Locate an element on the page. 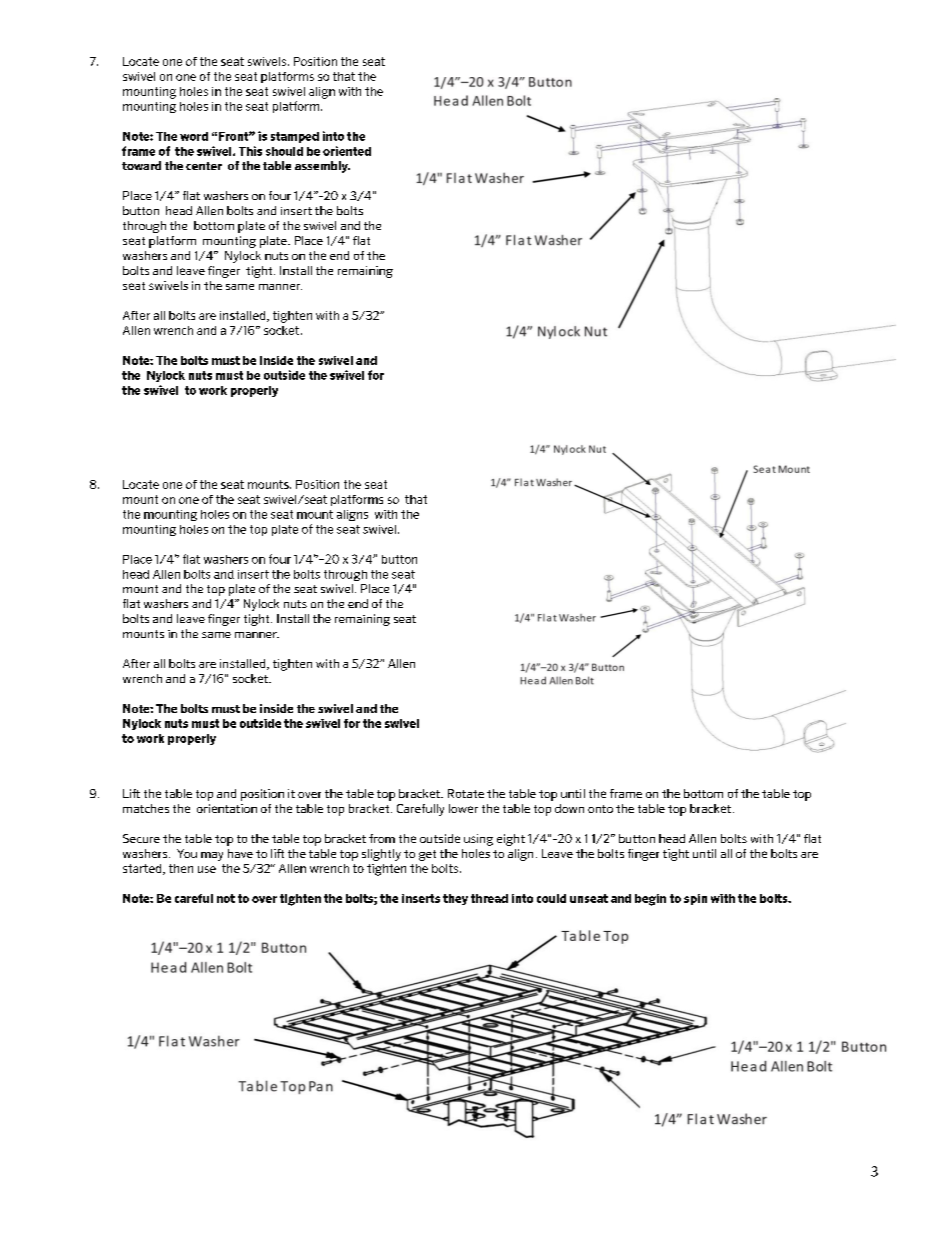 The width and height of the document is (952, 1233). Rotate is located at coordinates (466, 793).
